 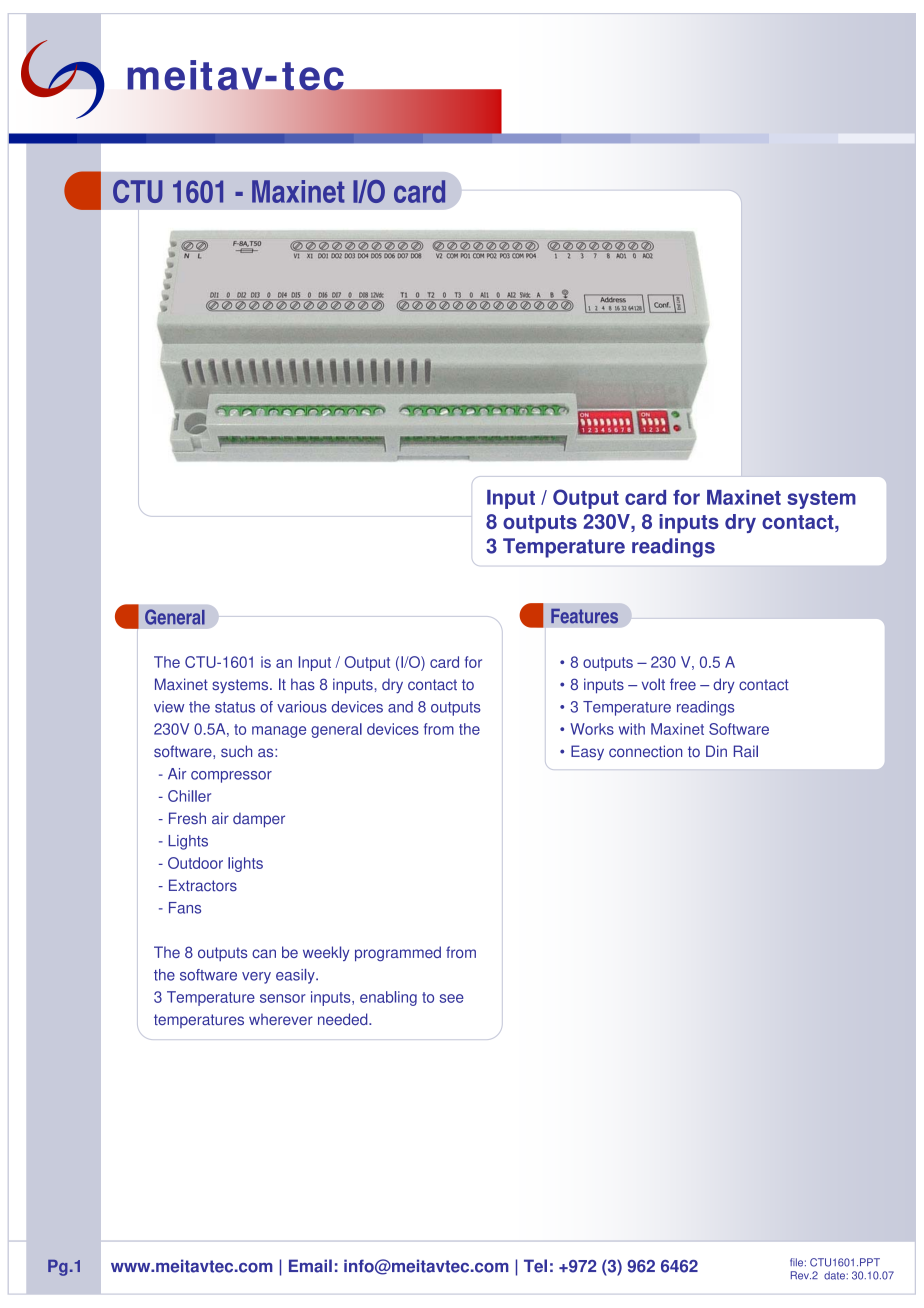 What do you see at coordinates (452, 998) in the image?
I see `see` at bounding box center [452, 998].
